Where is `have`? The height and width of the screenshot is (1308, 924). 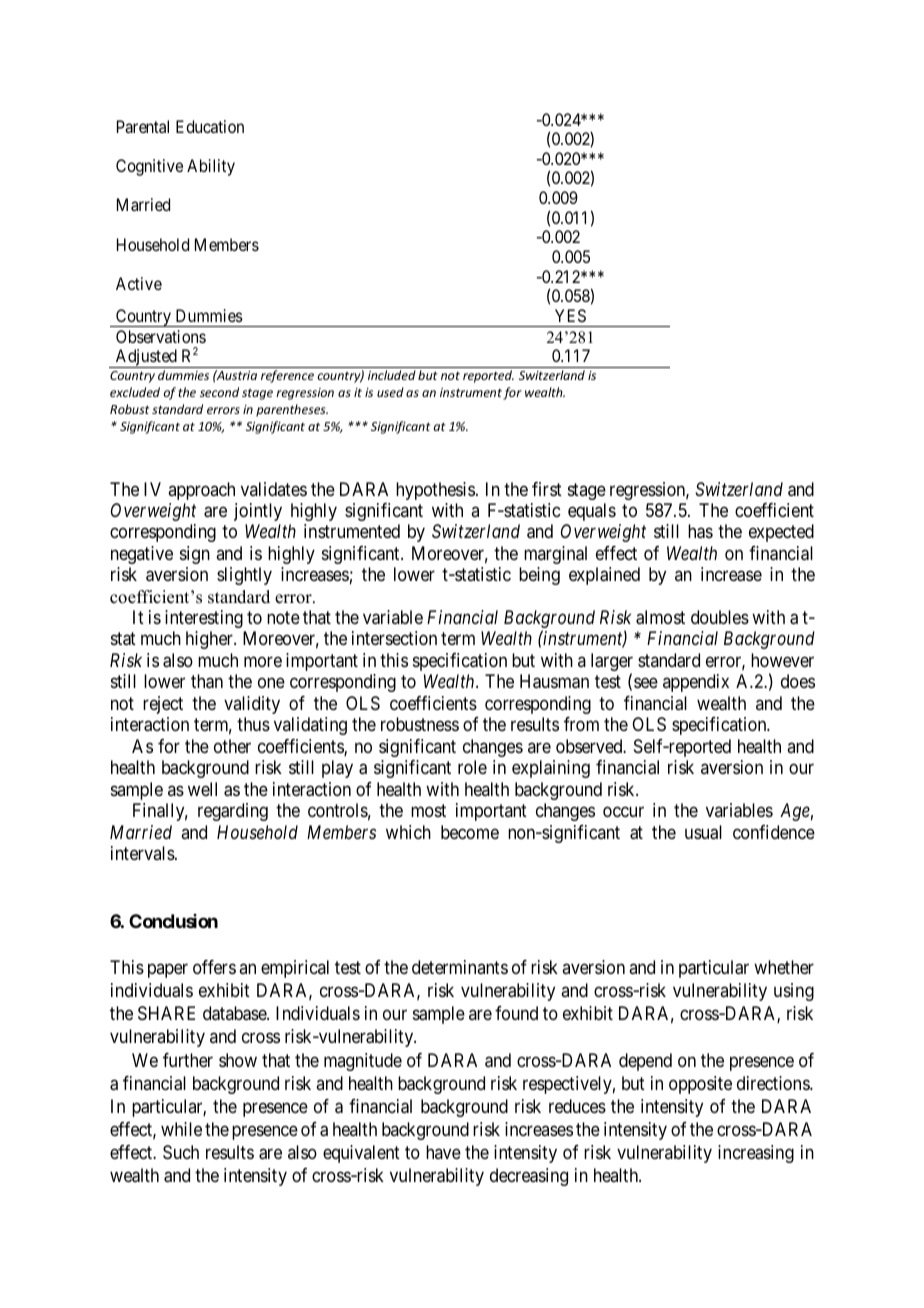 have is located at coordinates (443, 1152).
